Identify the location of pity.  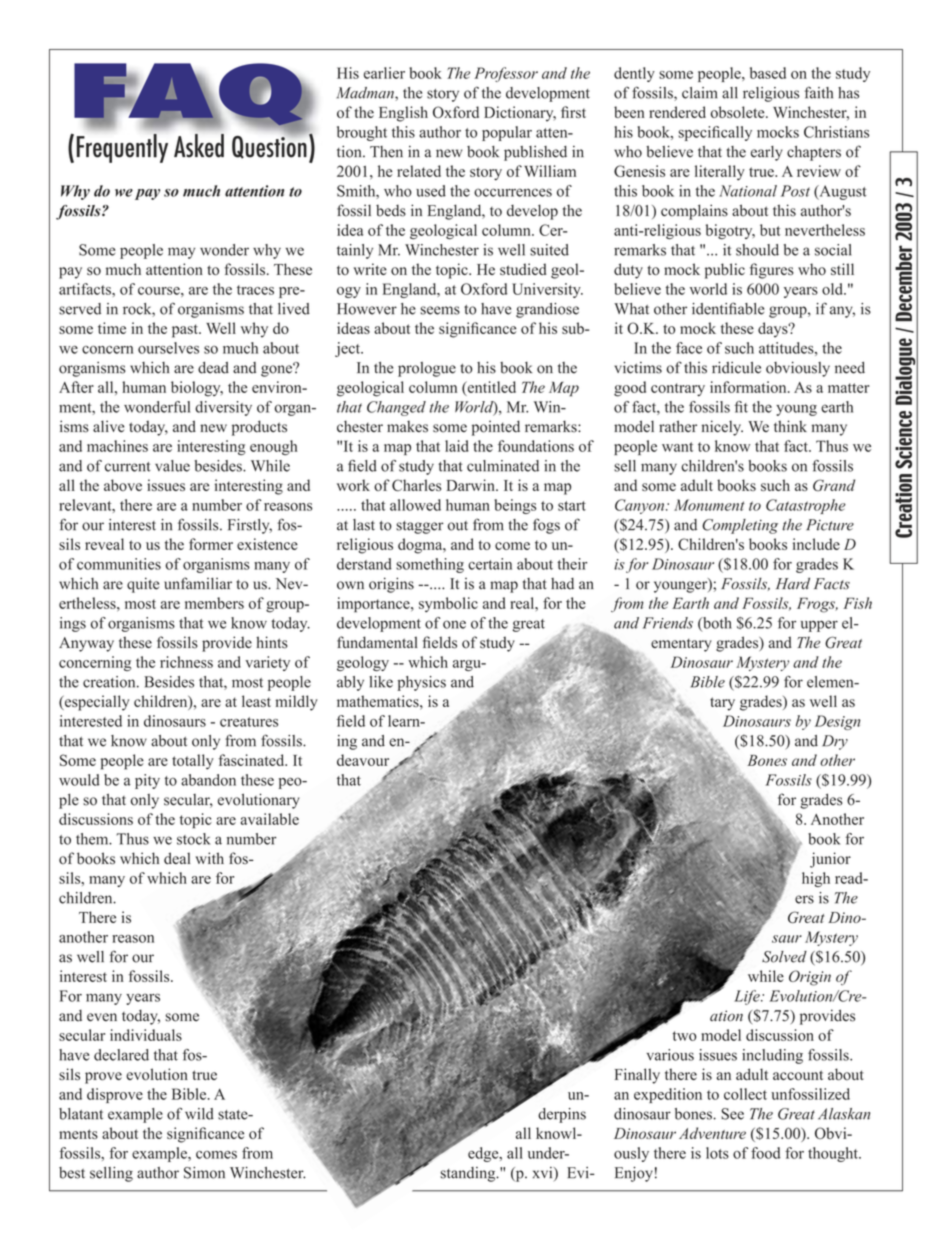
(147, 781).
